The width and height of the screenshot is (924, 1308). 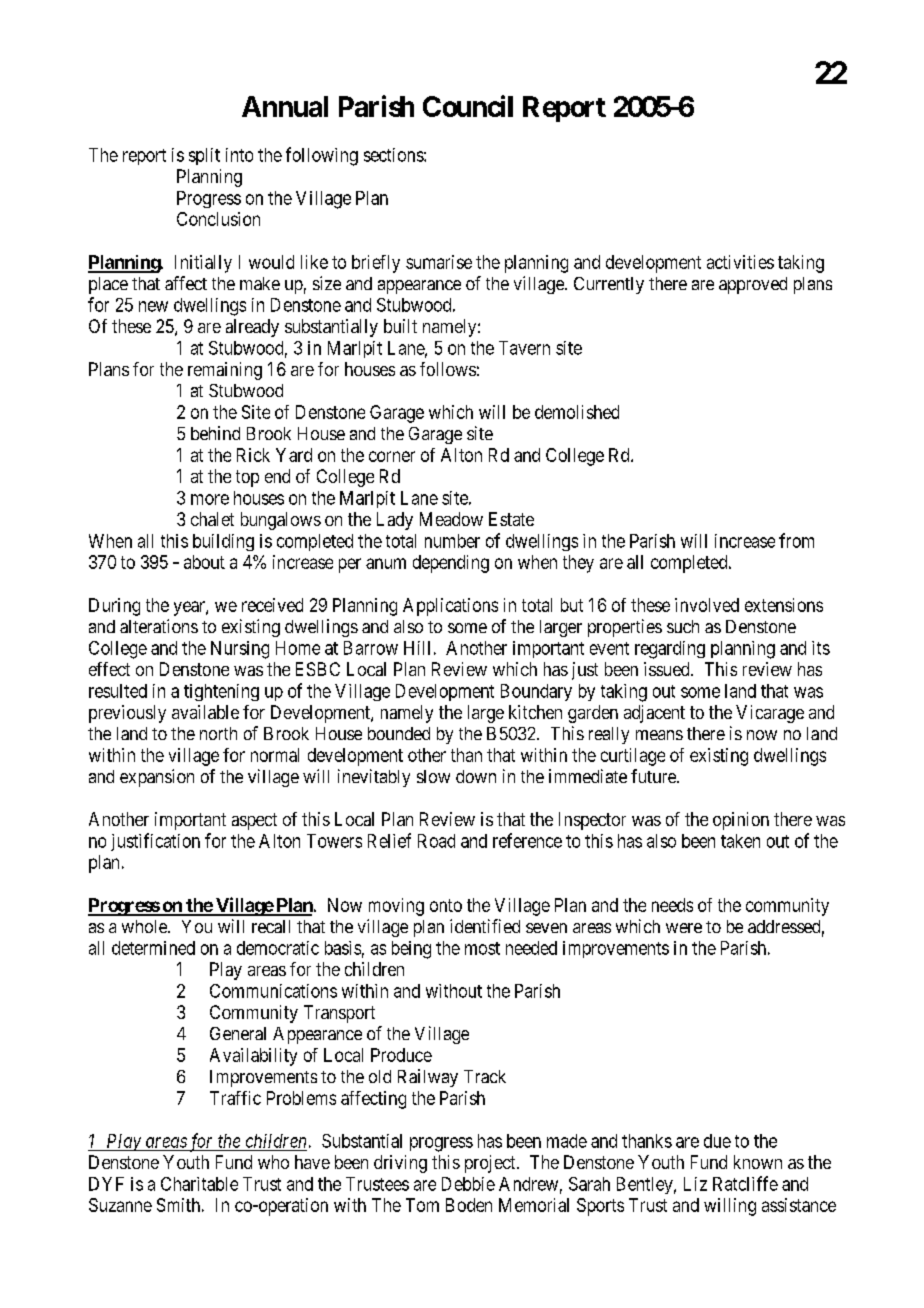 What do you see at coordinates (753, 285) in the screenshot?
I see `approved` at bounding box center [753, 285].
